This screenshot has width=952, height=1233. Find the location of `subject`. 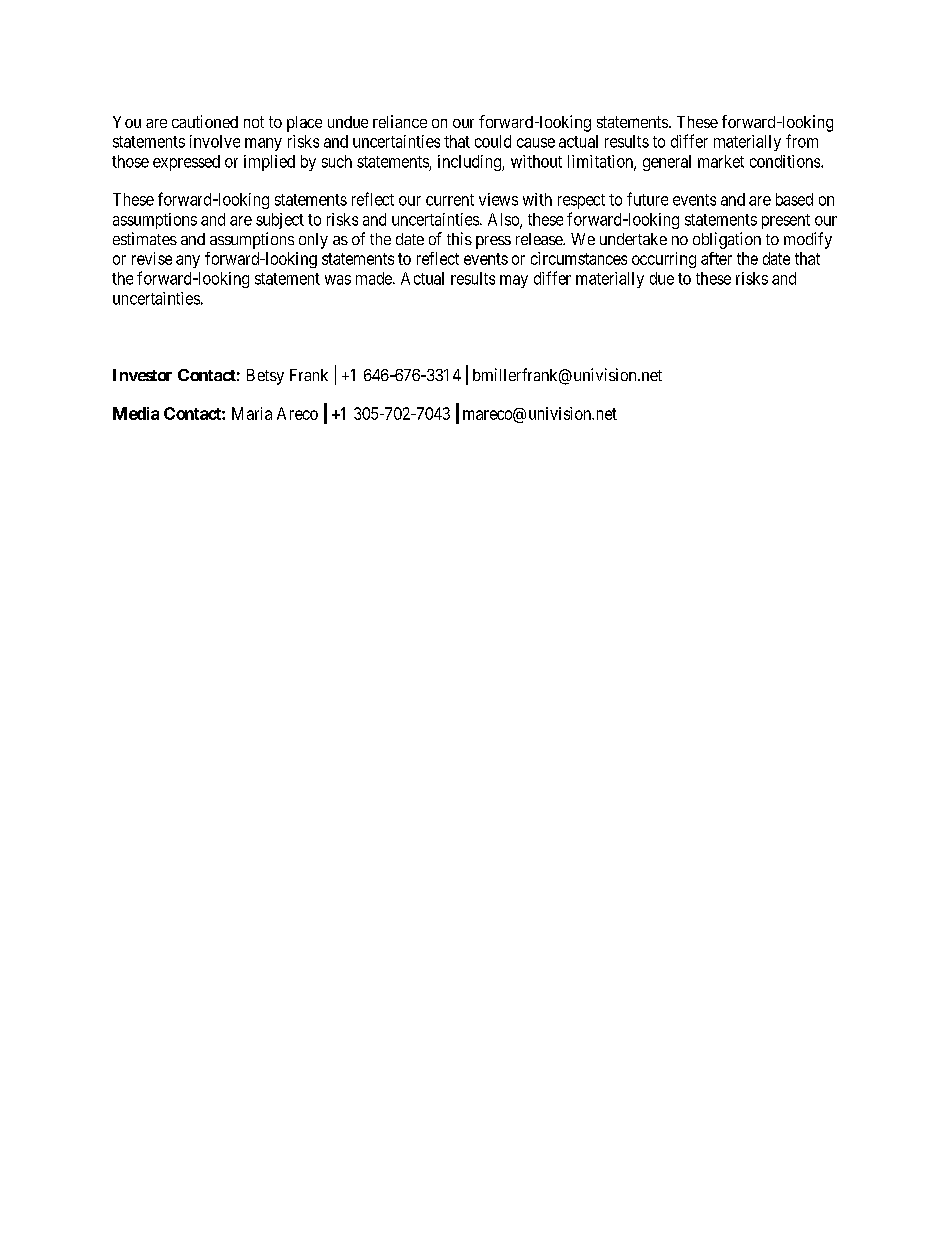

subject is located at coordinates (280, 221).
